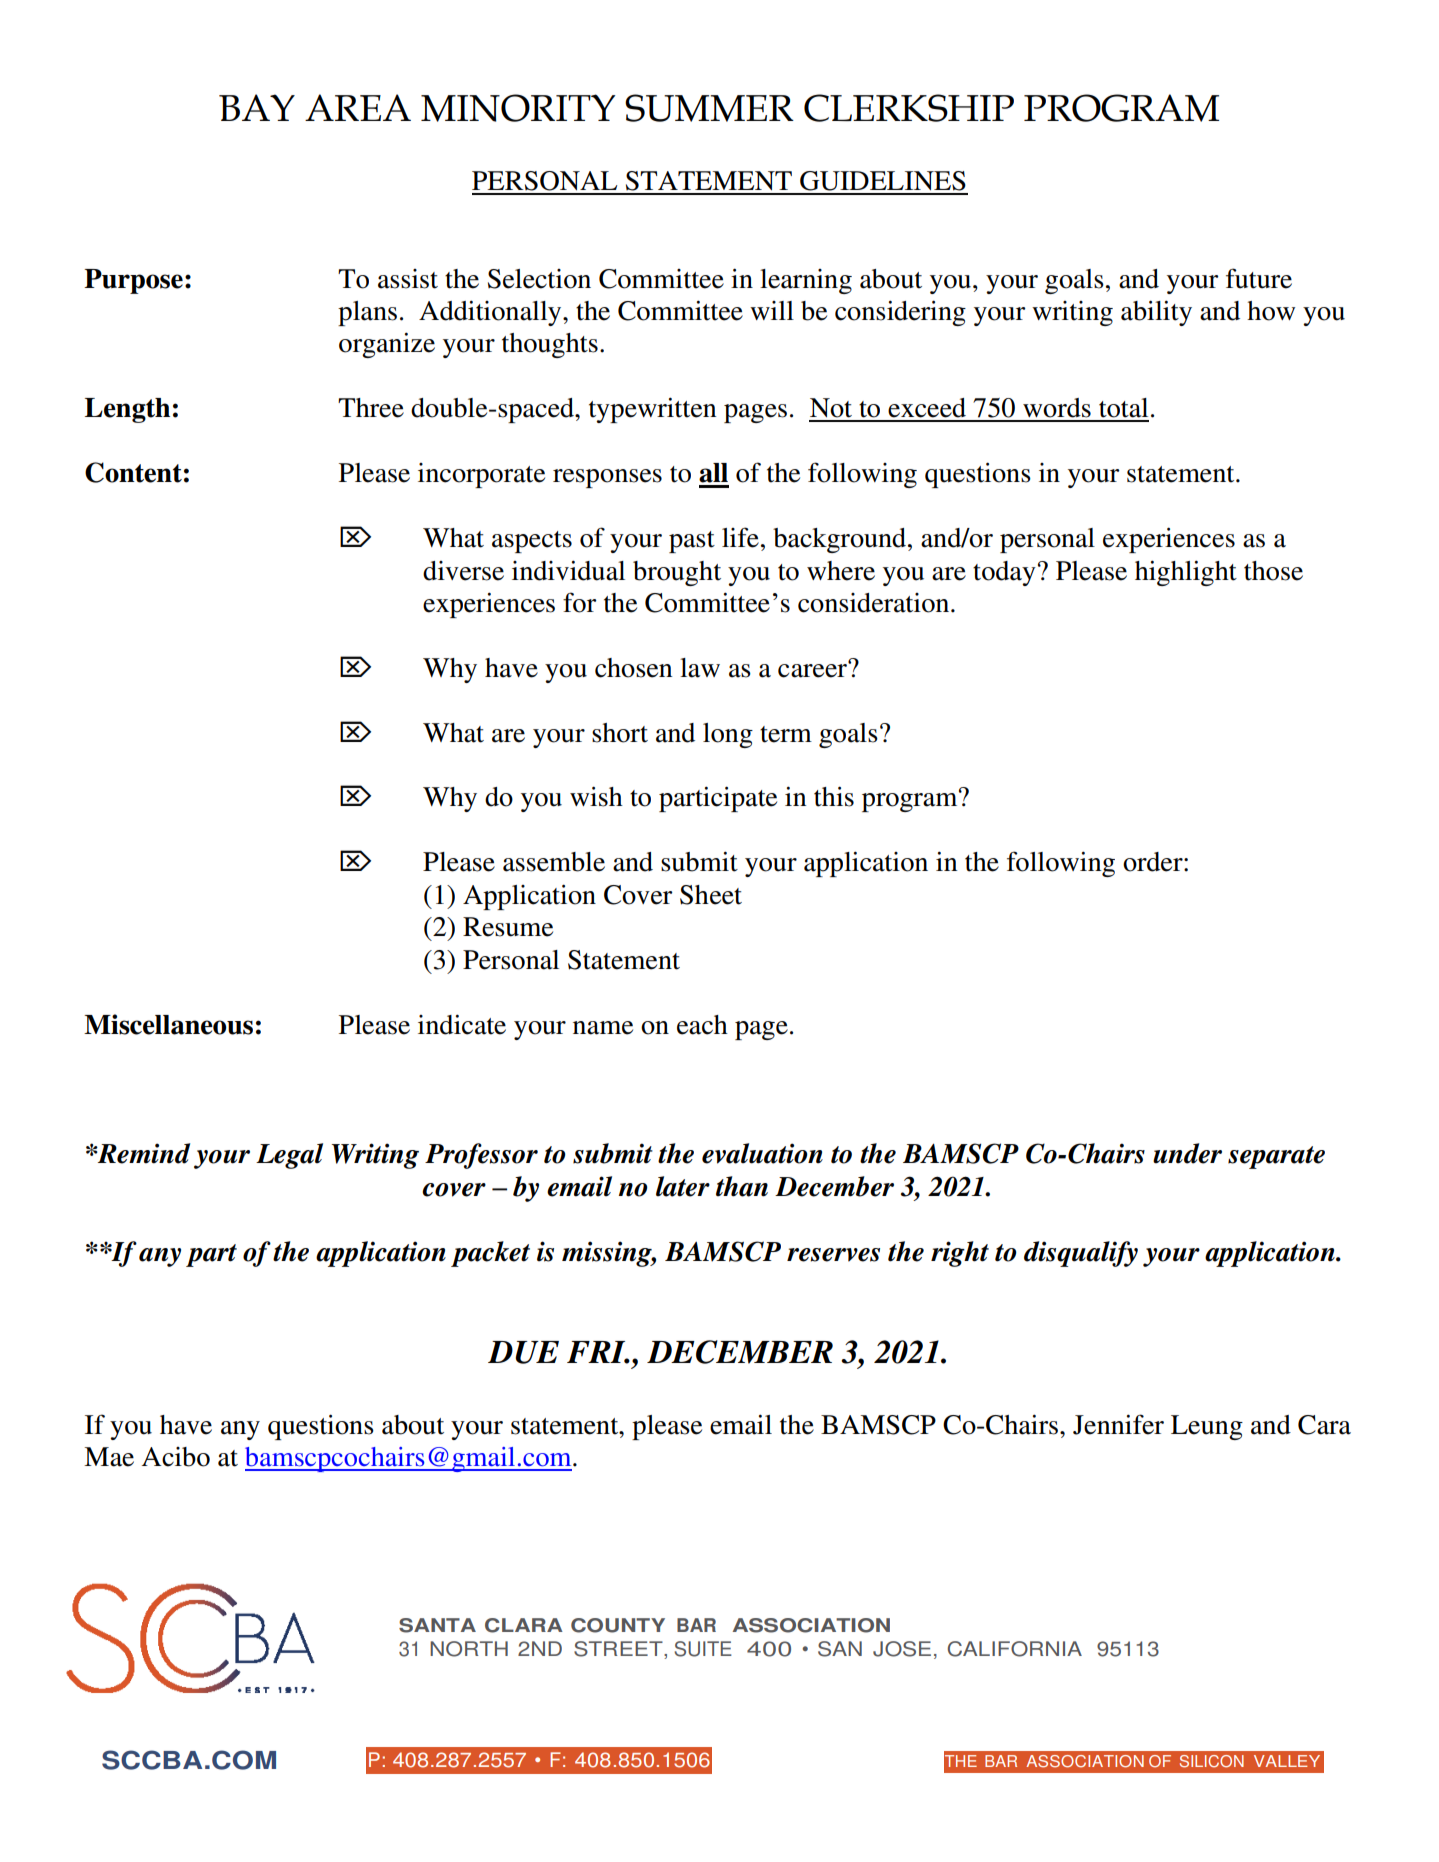 This page has height=1862, width=1439. I want to click on Miscellaneous, so click(168, 1024).
